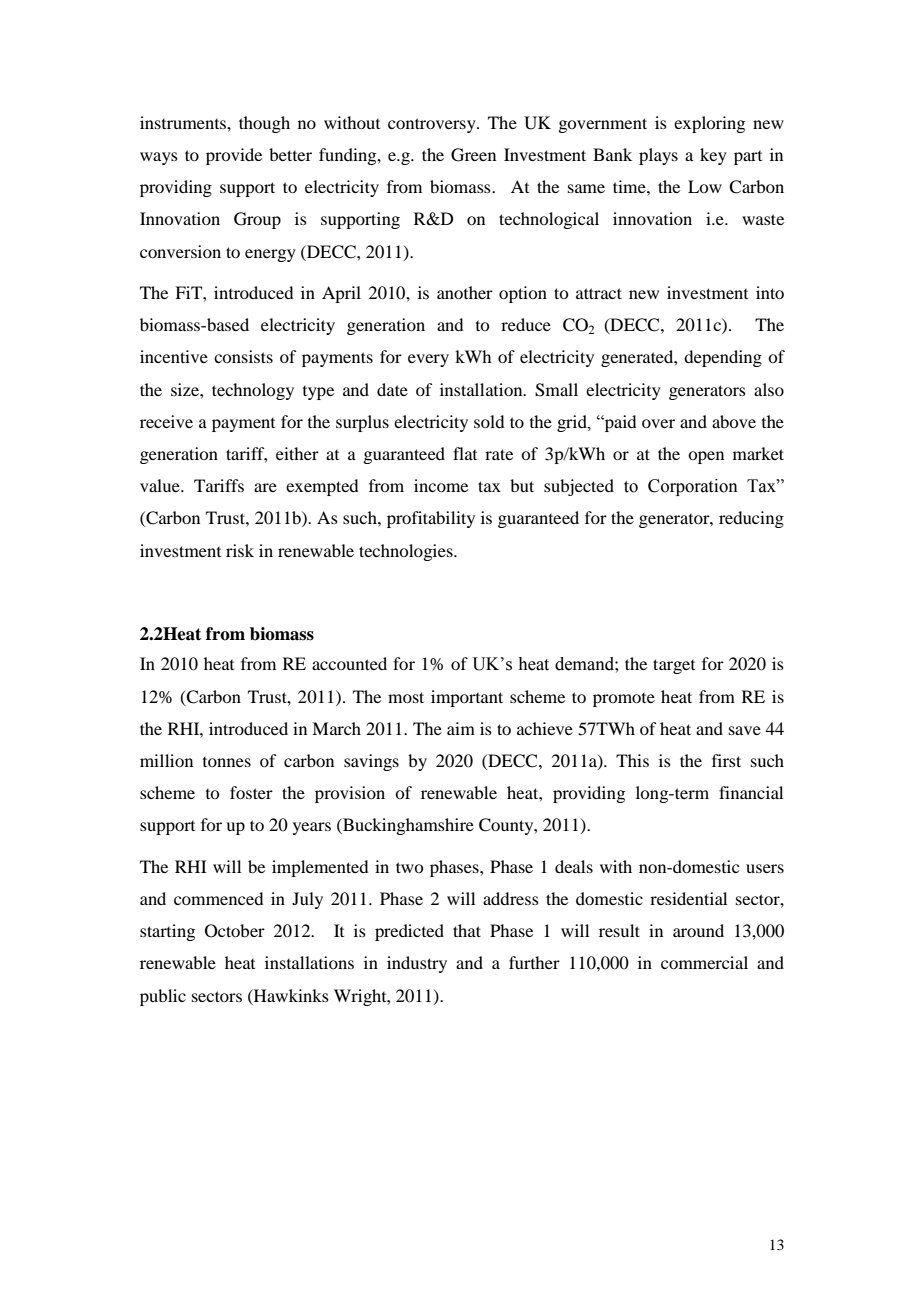 The image size is (924, 1309). Describe the element at coordinates (253, 391) in the page. I see `technology` at that location.
